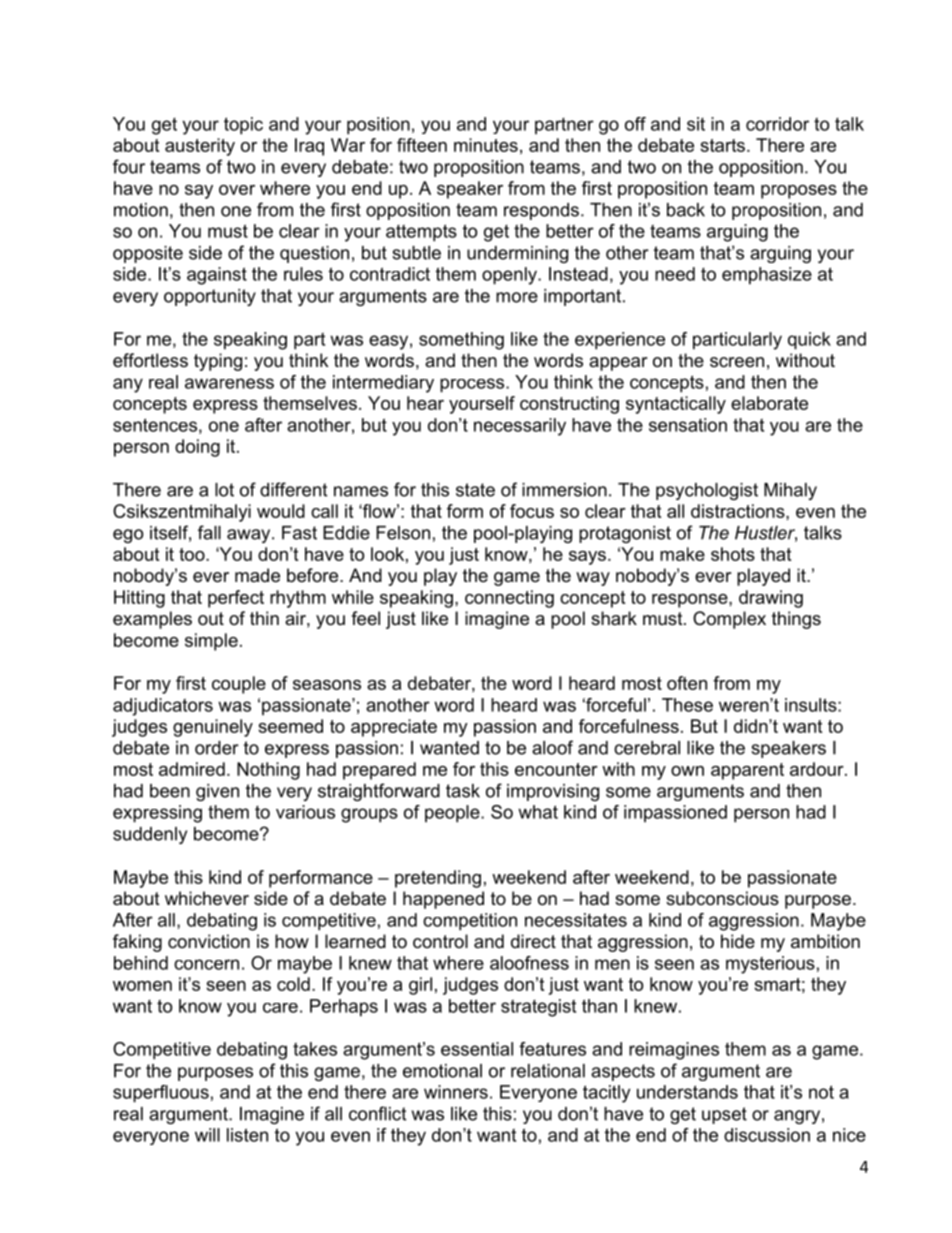 Image resolution: width=952 pixels, height=1233 pixels. I want to click on minutes, so click(486, 145).
